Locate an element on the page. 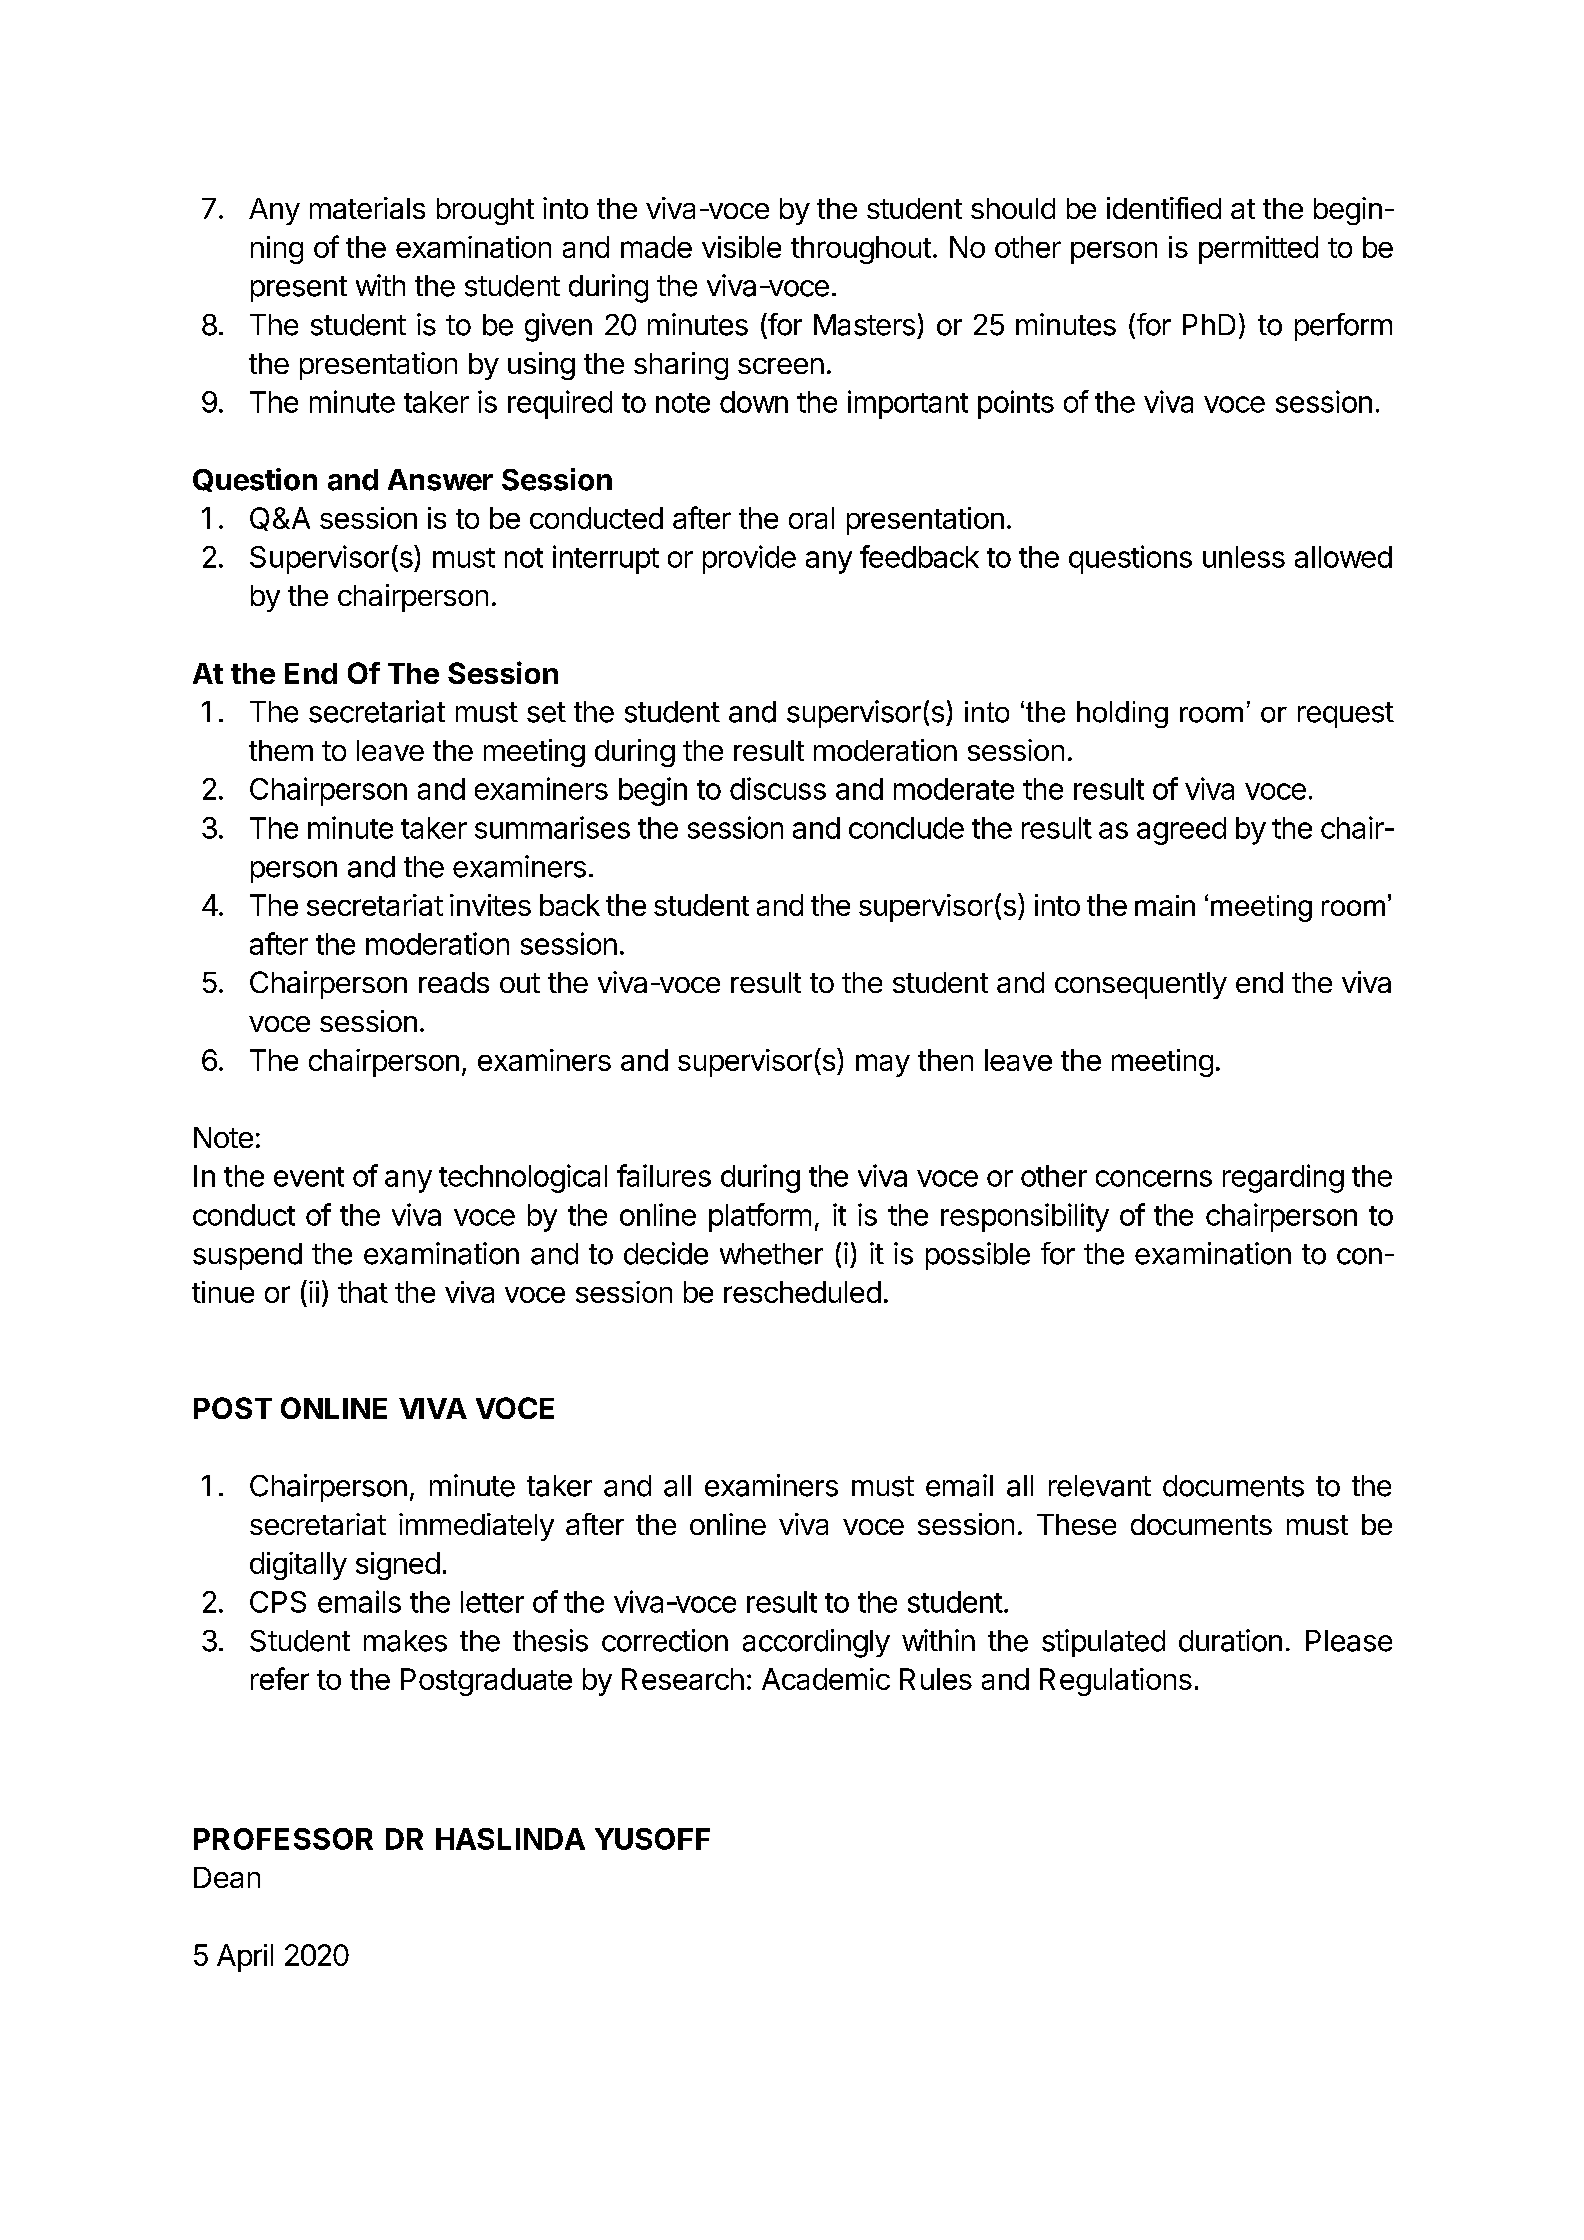  visible is located at coordinates (741, 247).
